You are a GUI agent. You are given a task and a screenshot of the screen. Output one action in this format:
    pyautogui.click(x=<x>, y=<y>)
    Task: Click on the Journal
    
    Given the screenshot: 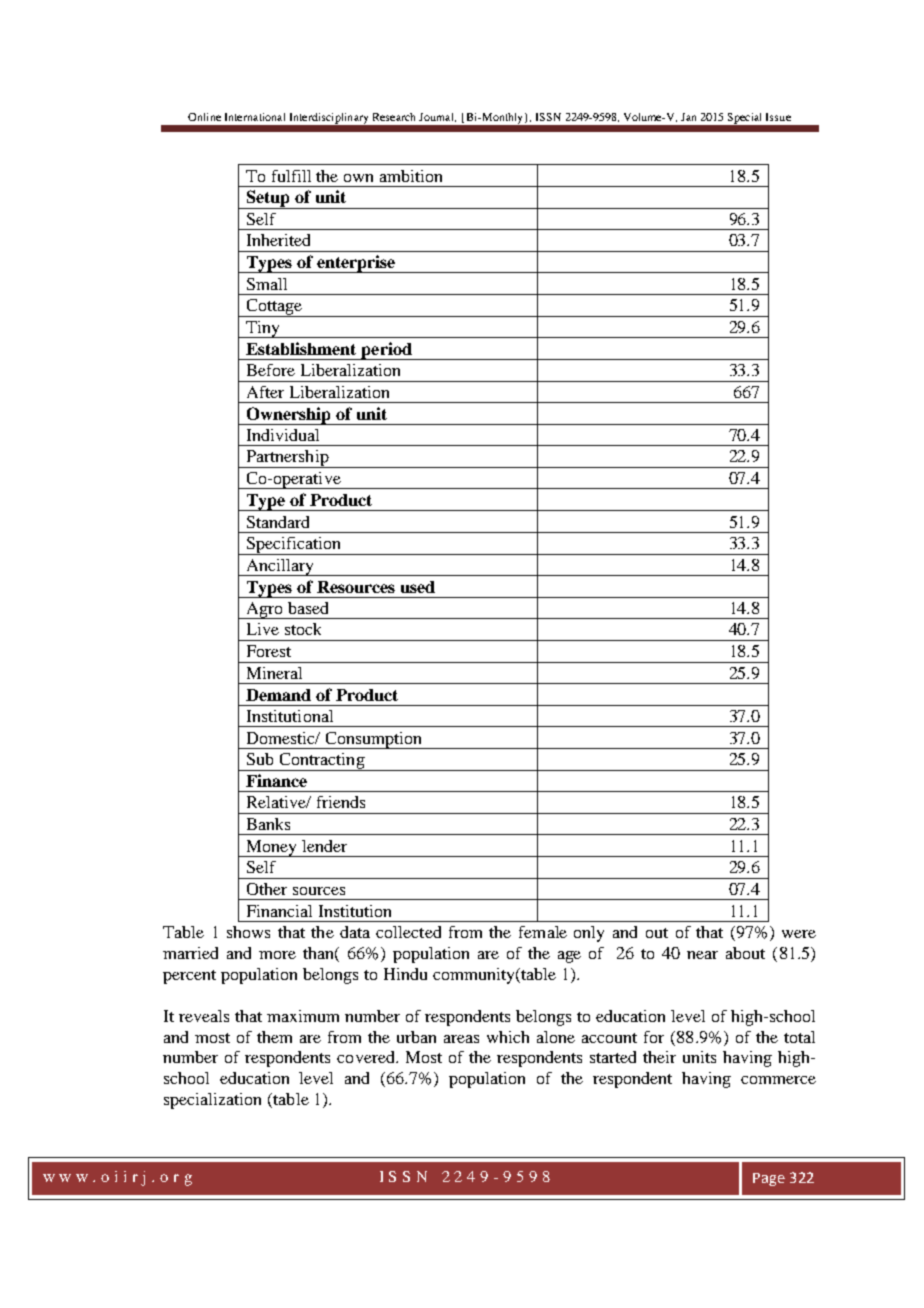 What is the action you would take?
    pyautogui.click(x=437, y=117)
